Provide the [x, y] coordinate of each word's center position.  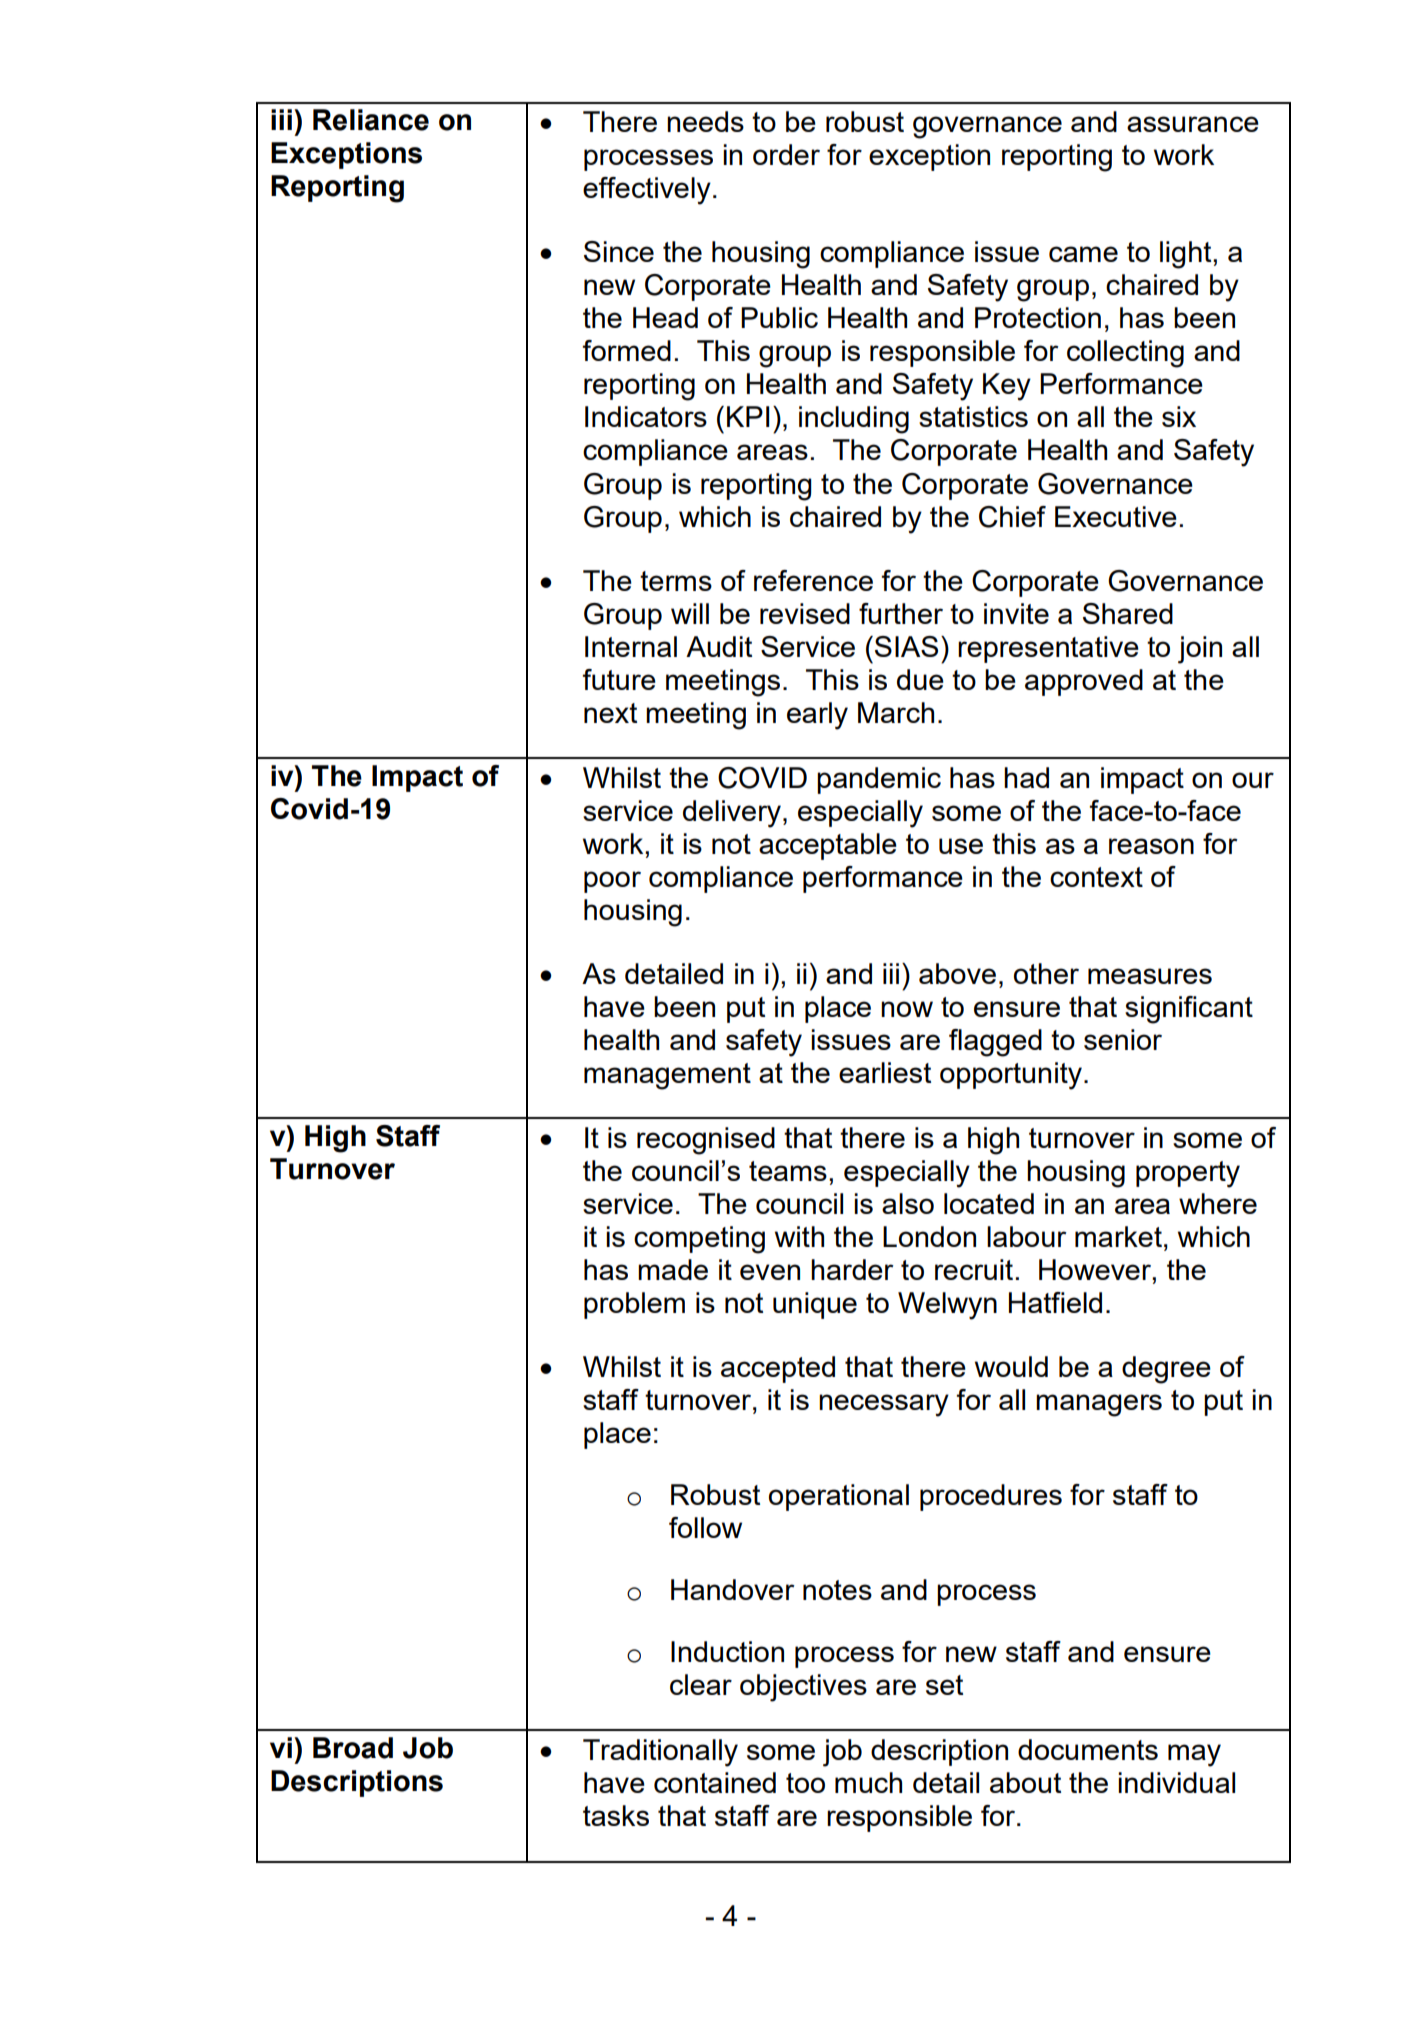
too [805, 1783]
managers [1099, 1405]
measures [1150, 976]
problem [634, 1305]
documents [1088, 1749]
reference [813, 580]
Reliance [371, 120]
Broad [353, 1748]
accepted [778, 1369]
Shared [1128, 613]
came [1083, 254]
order [786, 154]
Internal [631, 646]
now [907, 1009]
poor [612, 882]
